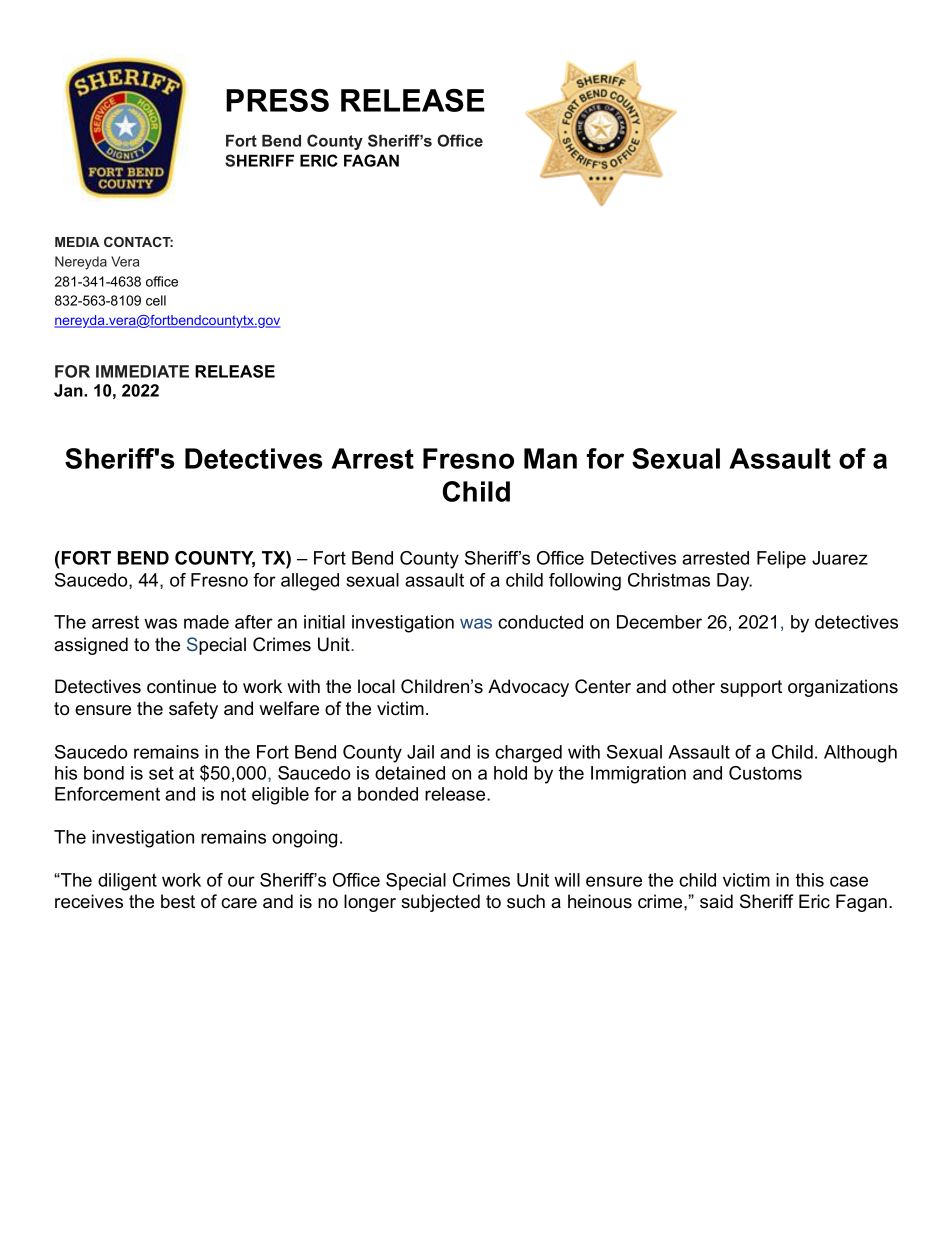  What do you see at coordinates (781, 559) in the screenshot?
I see `Felipe` at bounding box center [781, 559].
